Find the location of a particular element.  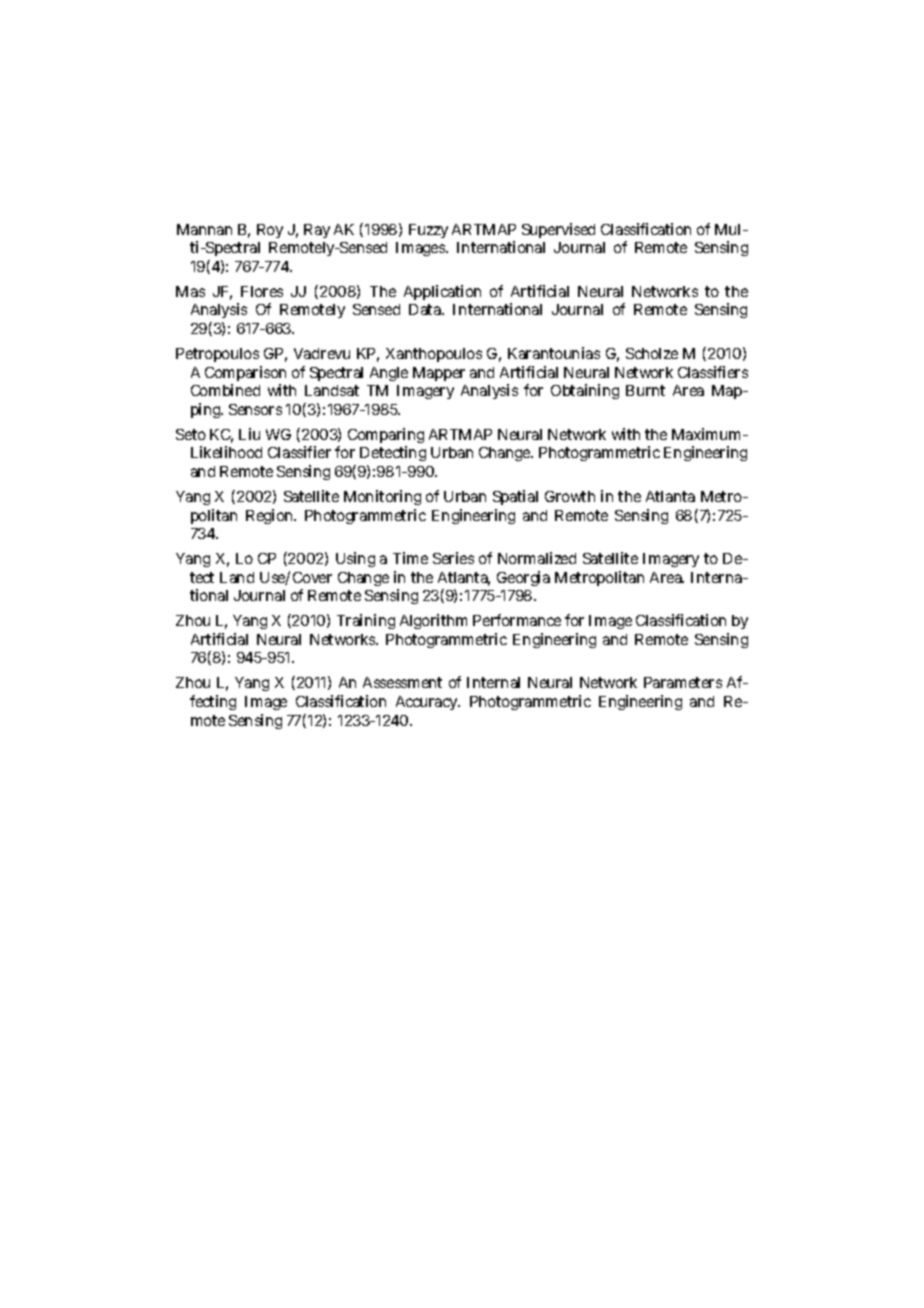

Parameters is located at coordinates (683, 682).
